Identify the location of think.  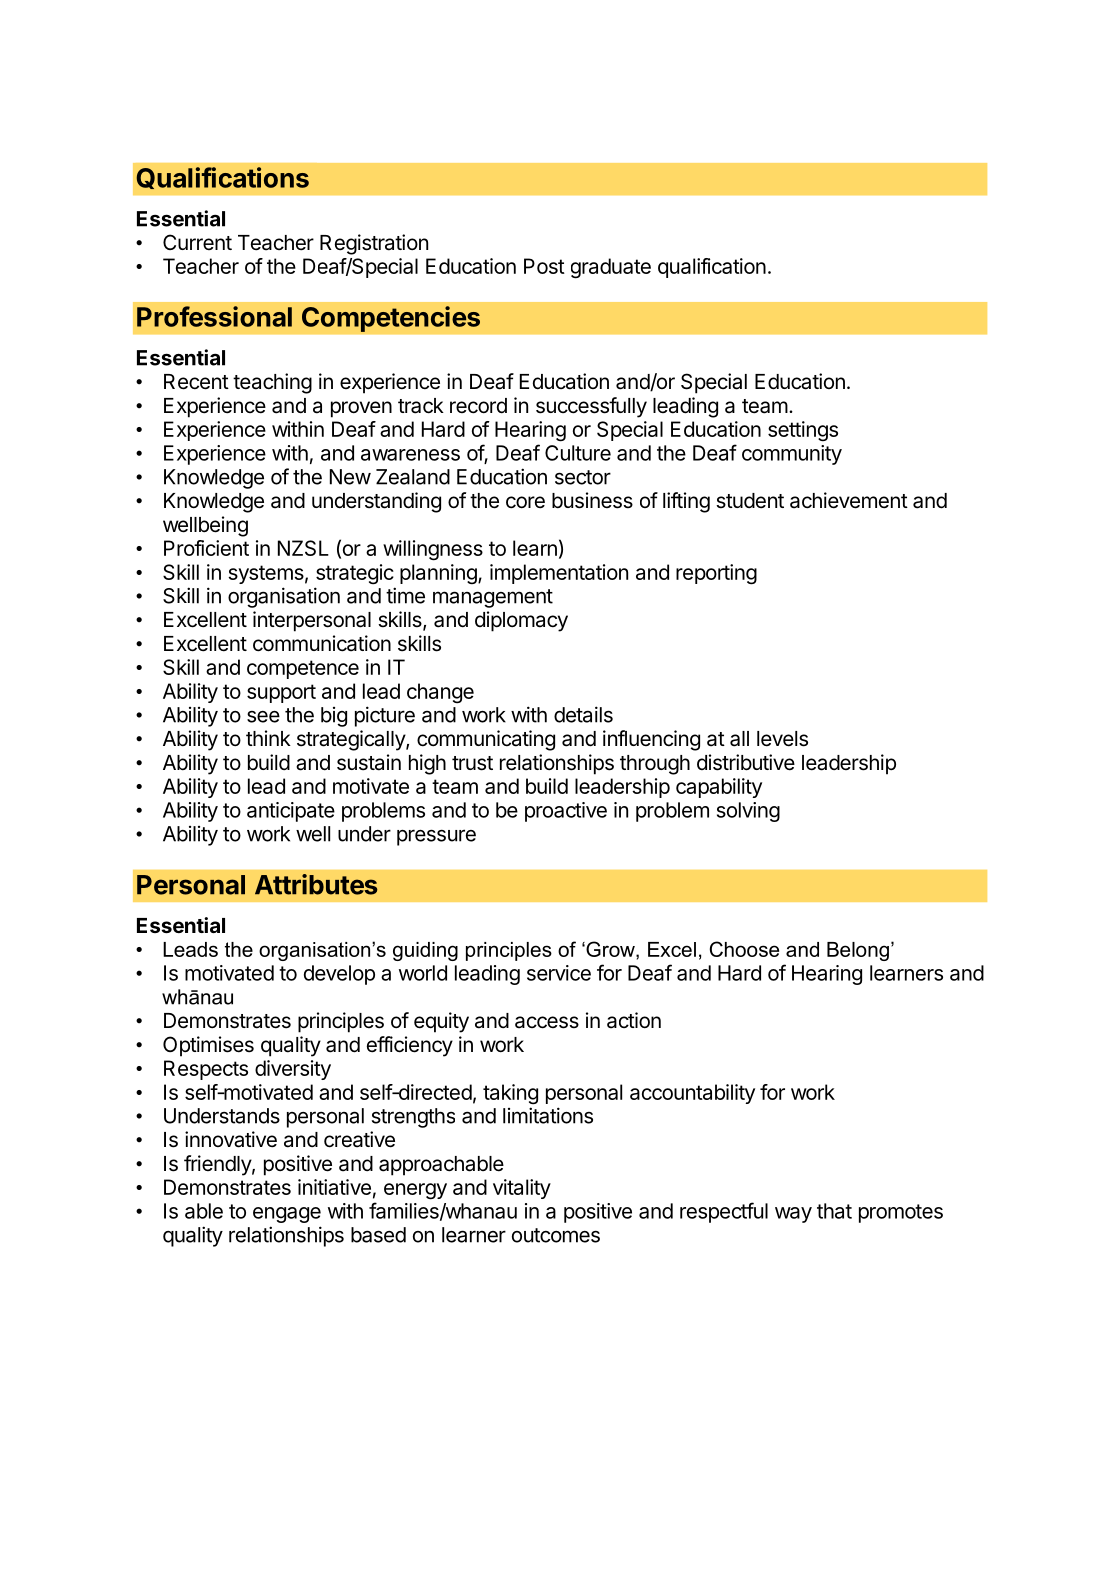
(268, 738).
